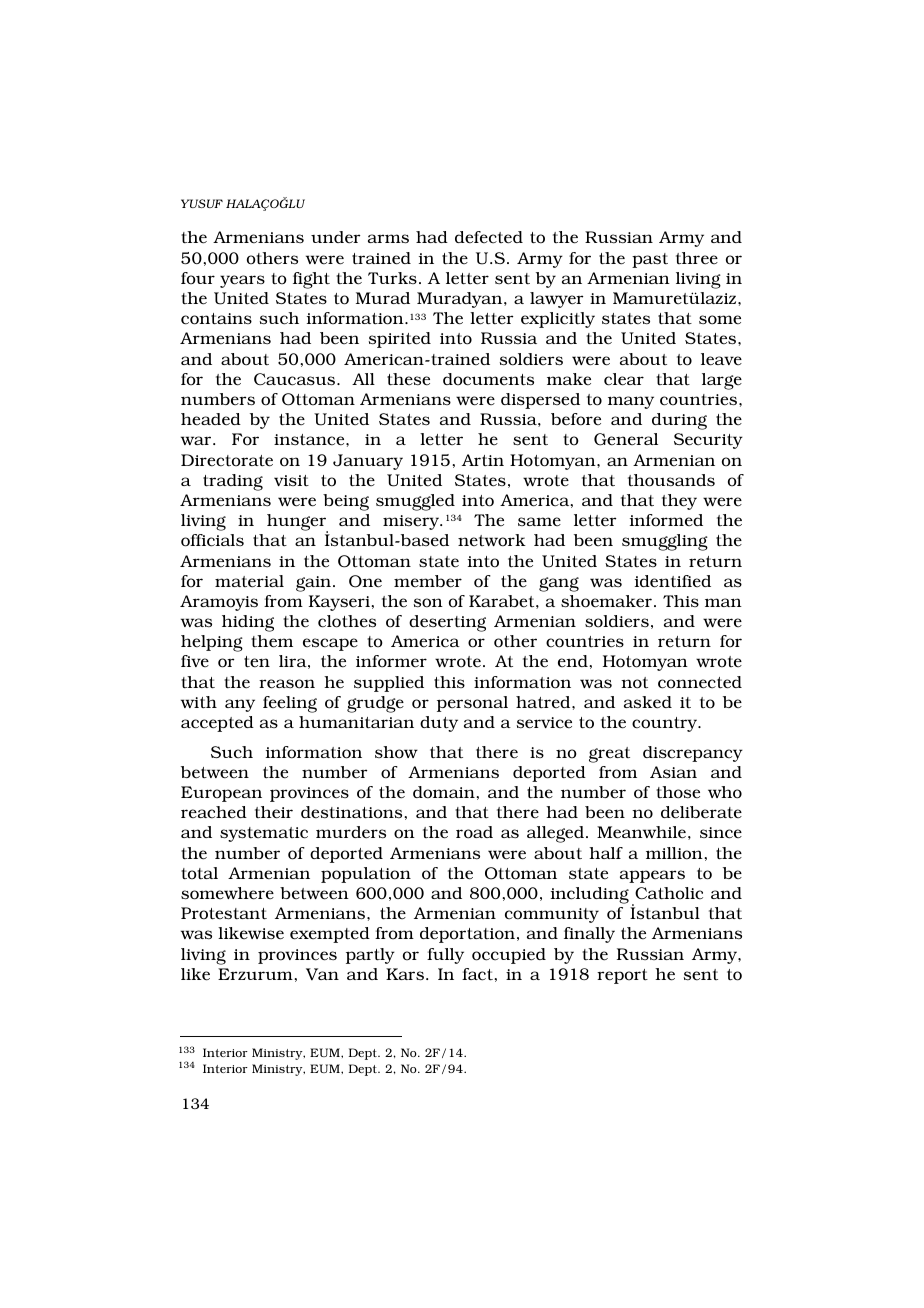 The height and width of the screenshot is (1308, 924). What do you see at coordinates (428, 581) in the screenshot?
I see `member` at bounding box center [428, 581].
